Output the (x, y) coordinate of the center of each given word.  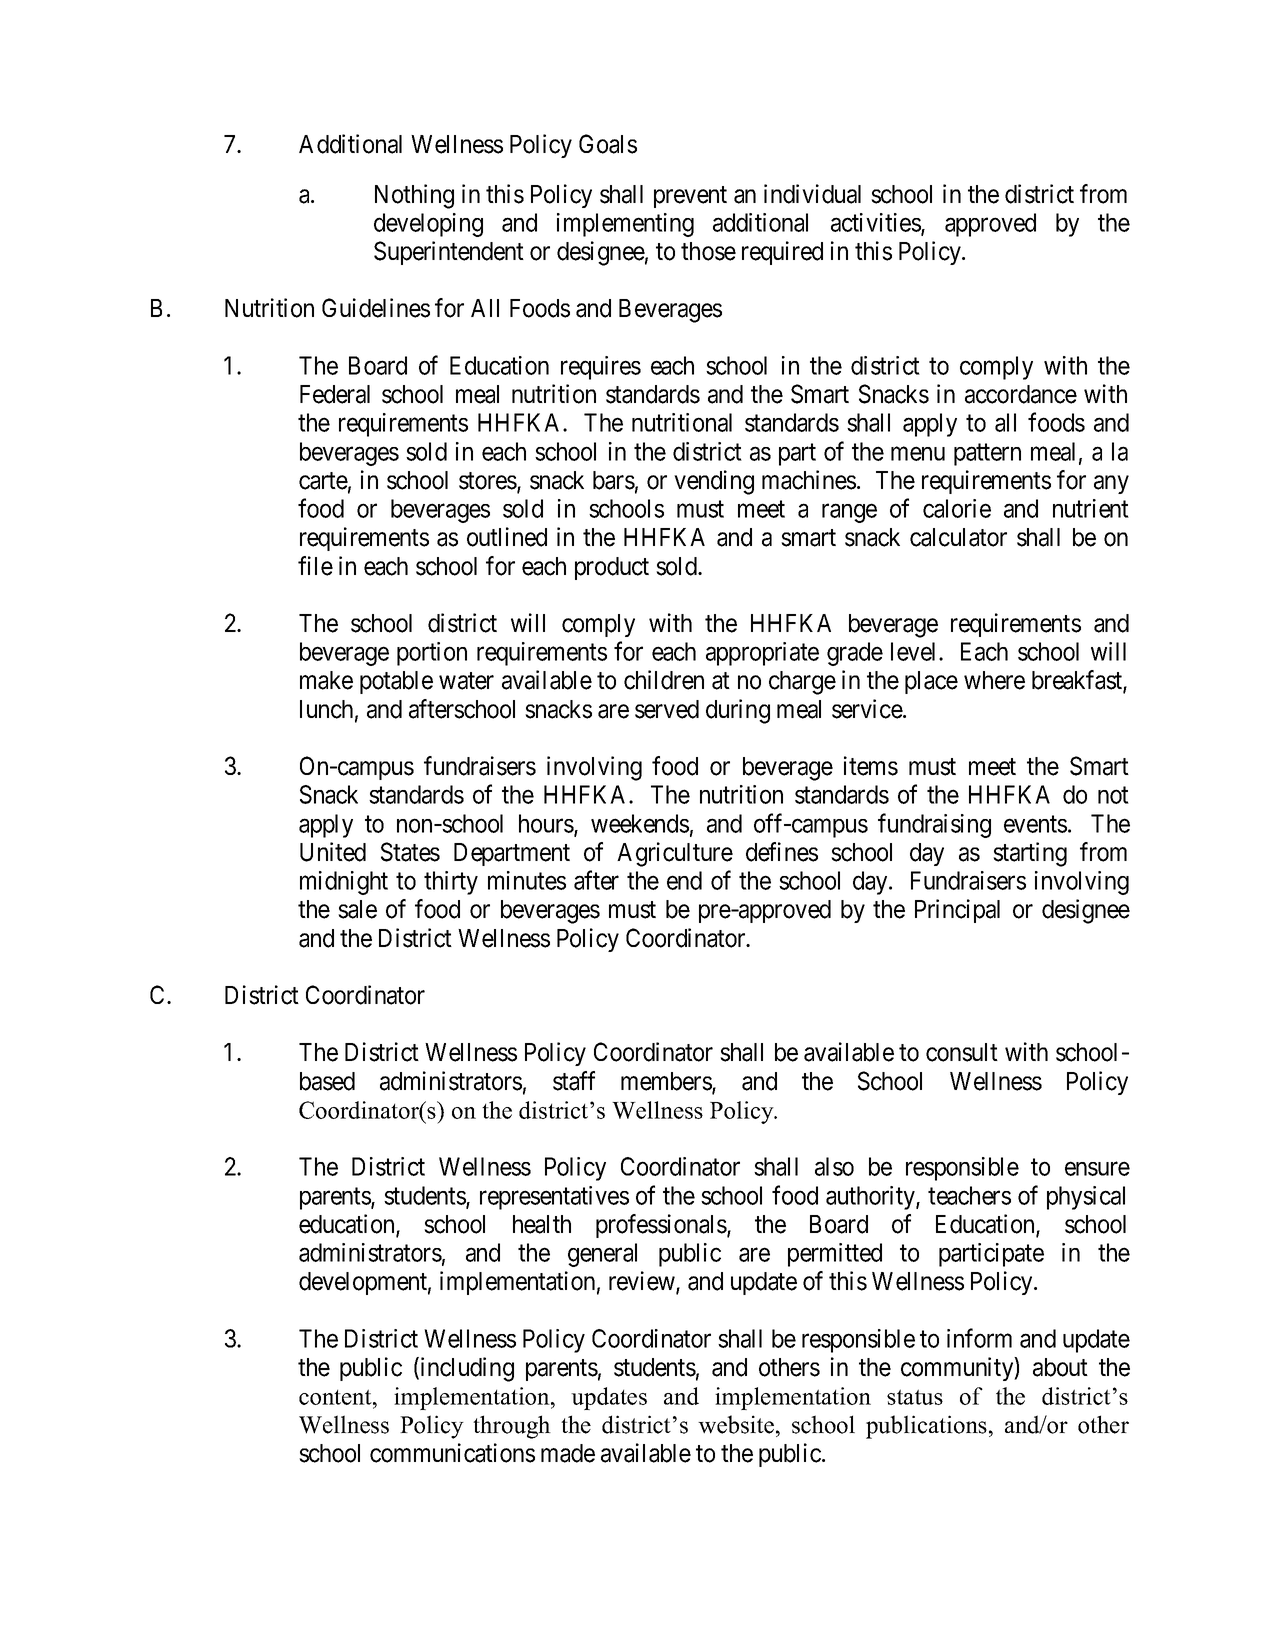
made (568, 1453)
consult (962, 1052)
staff (574, 1081)
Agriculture (675, 854)
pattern (987, 455)
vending (714, 482)
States (410, 852)
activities (876, 223)
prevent (690, 197)
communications (452, 1453)
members (667, 1082)
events (1035, 824)
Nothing (414, 196)
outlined (507, 537)
